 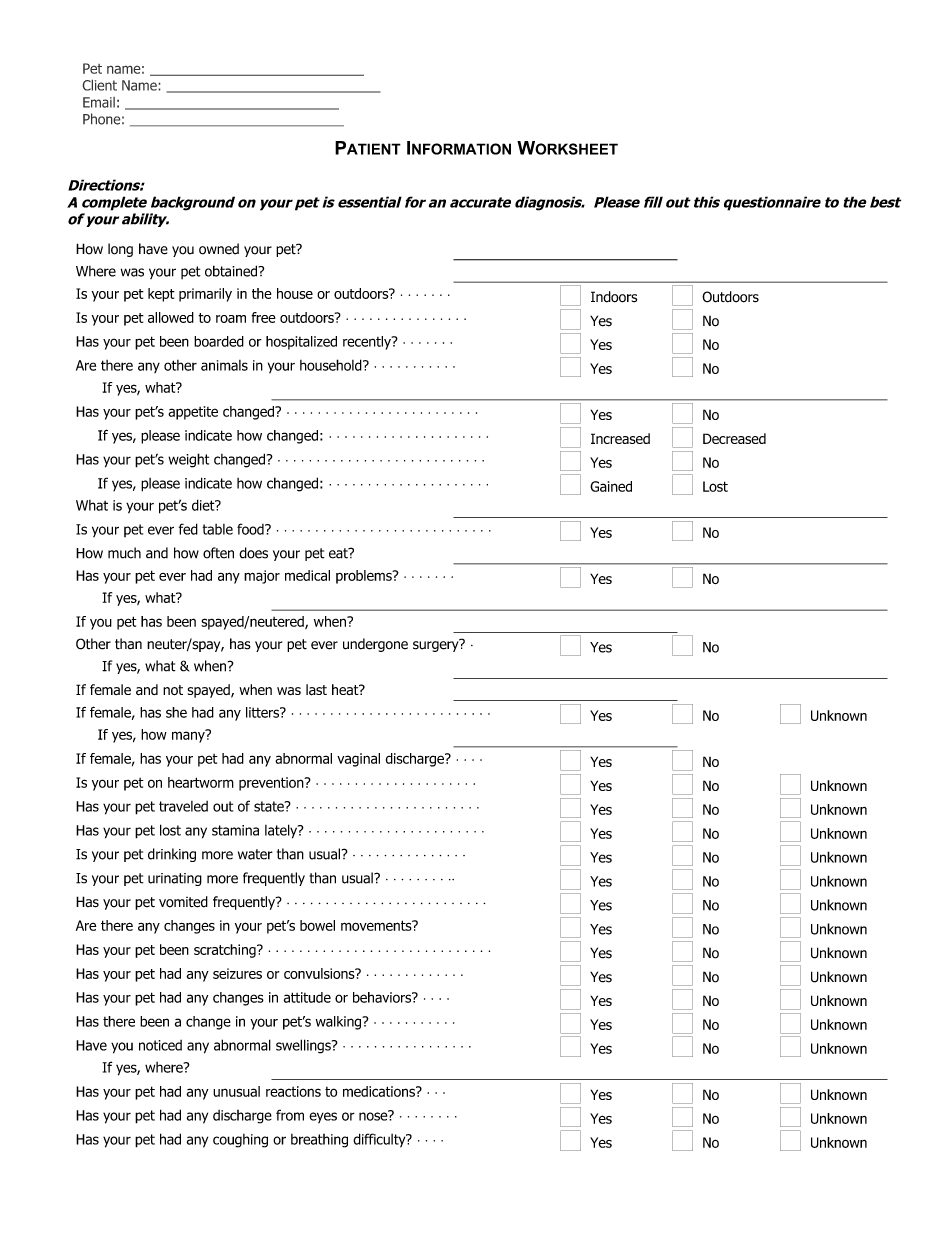 What do you see at coordinates (437, 645) in the screenshot?
I see `surgery` at bounding box center [437, 645].
